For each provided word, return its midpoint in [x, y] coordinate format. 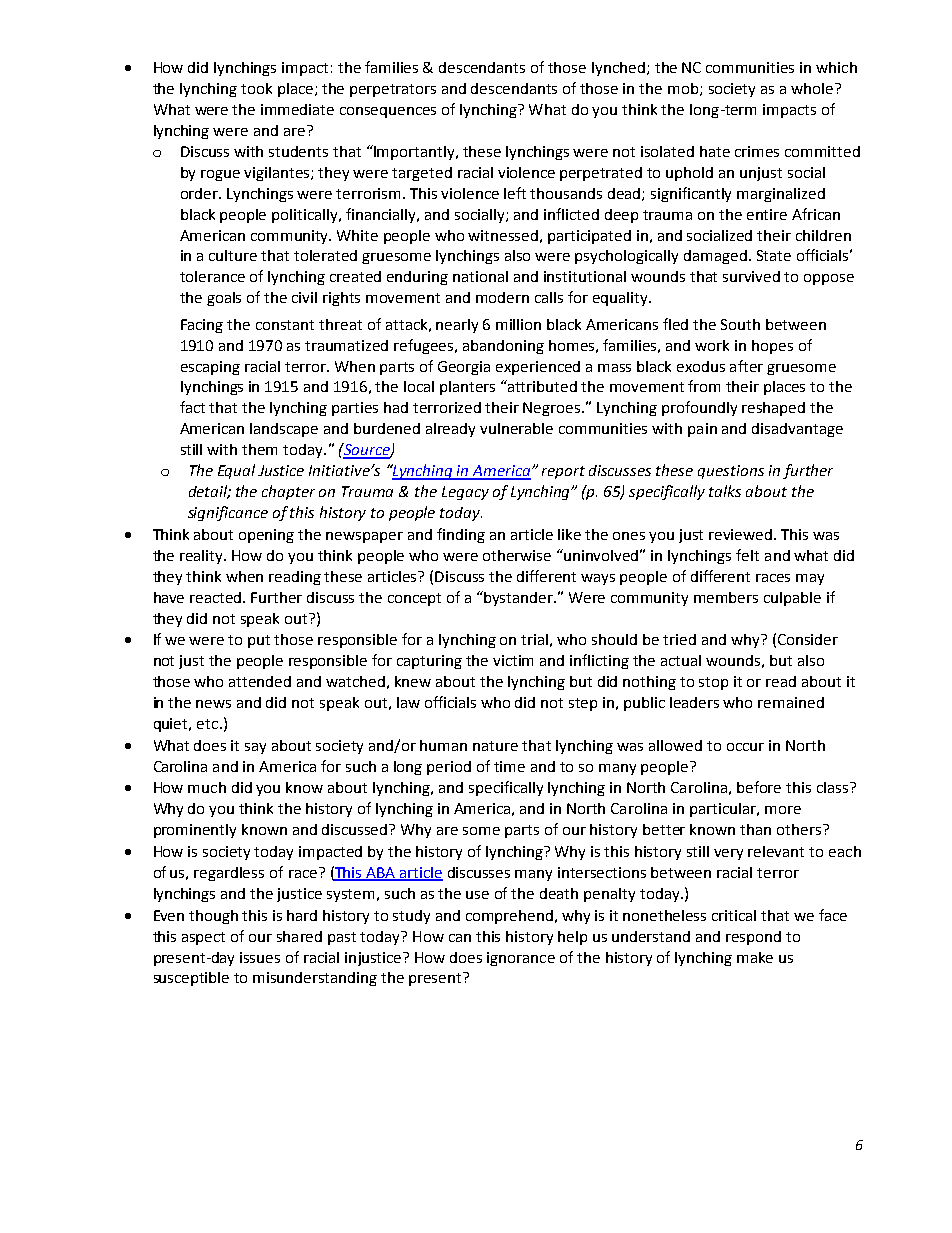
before [759, 787]
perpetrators [393, 90]
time [509, 766]
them [259, 449]
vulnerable [516, 428]
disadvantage [797, 430]
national [480, 276]
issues [260, 957]
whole [812, 88]
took [256, 88]
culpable [792, 599]
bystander [520, 599]
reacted [217, 597]
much [207, 787]
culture [233, 255]
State [774, 255]
